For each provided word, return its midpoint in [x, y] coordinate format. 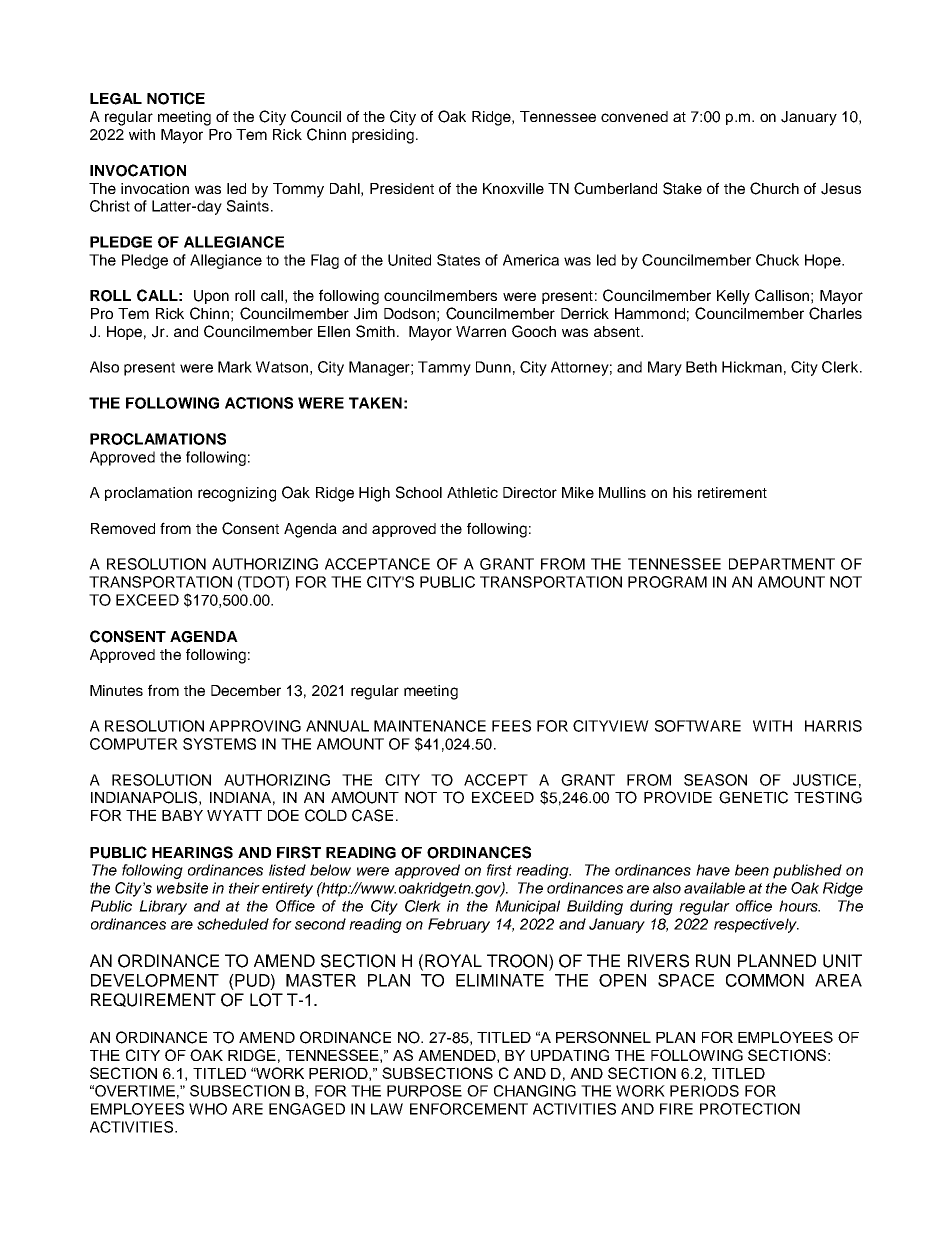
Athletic [472, 492]
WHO [208, 1109]
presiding [383, 136]
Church [774, 188]
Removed [123, 528]
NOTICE [176, 98]
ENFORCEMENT [469, 1109]
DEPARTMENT [782, 564]
